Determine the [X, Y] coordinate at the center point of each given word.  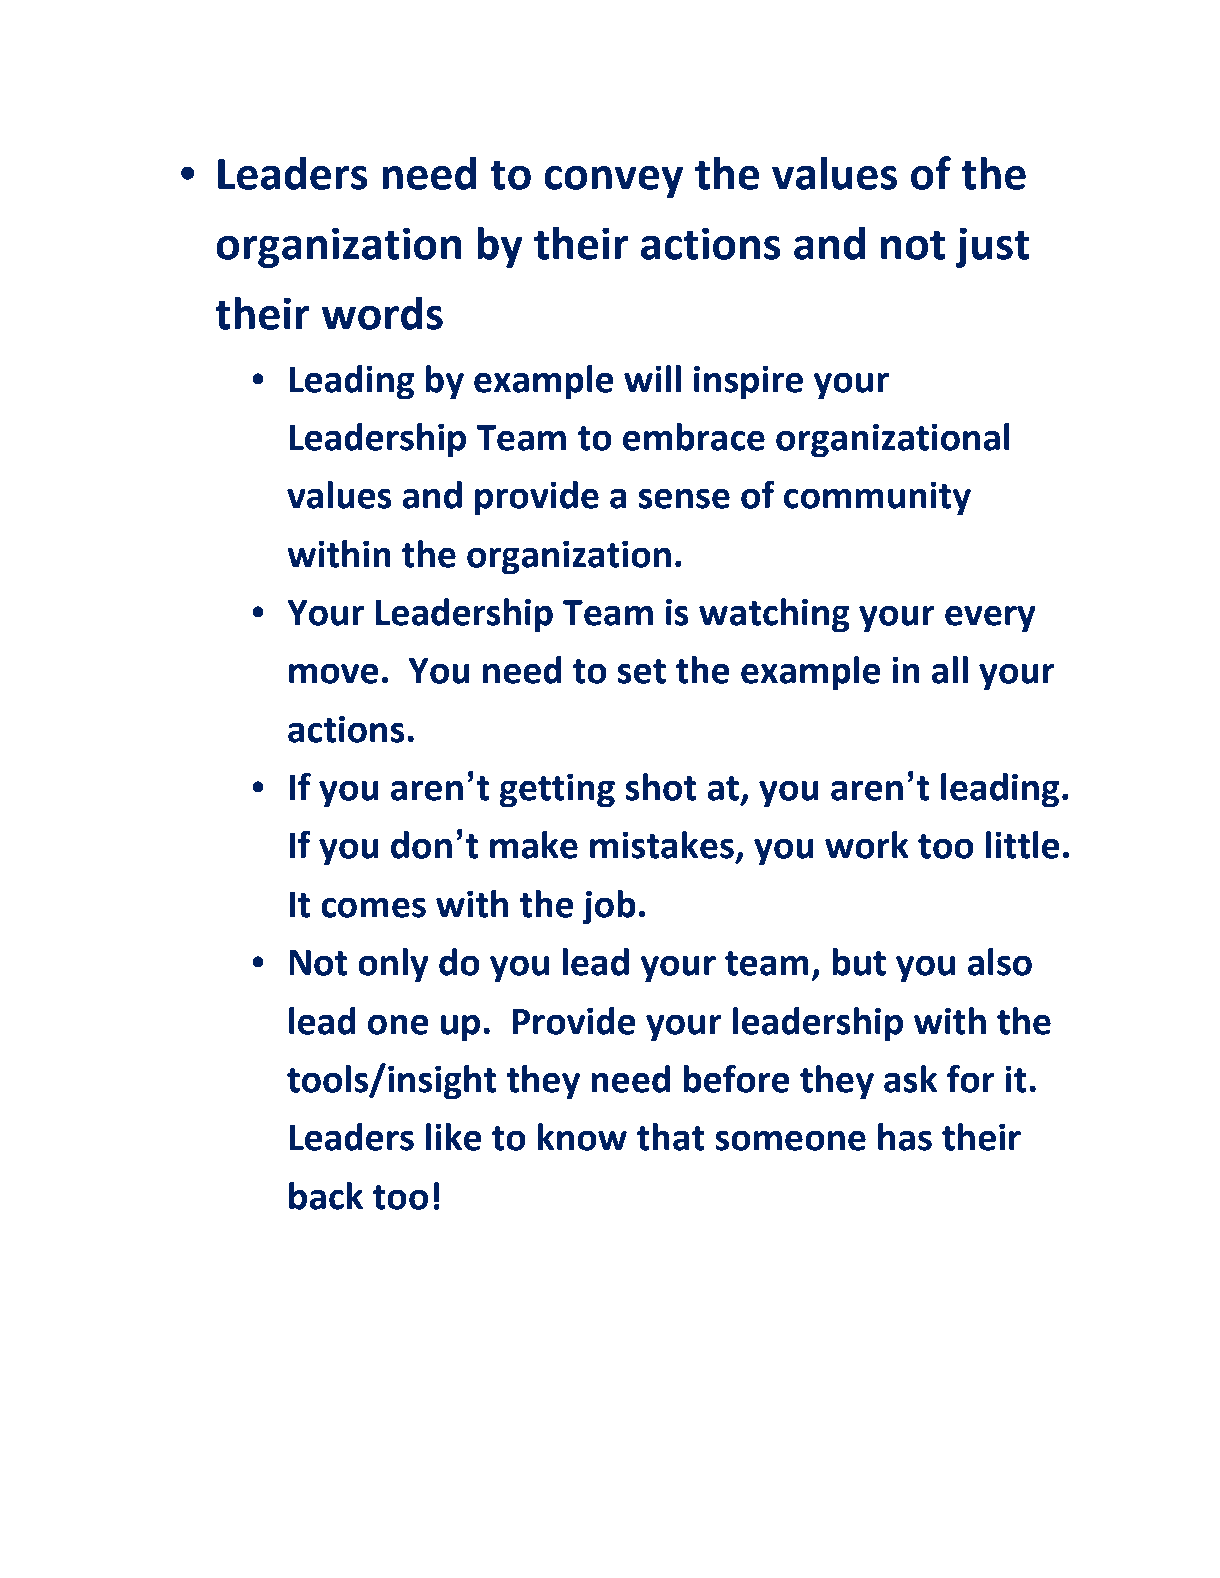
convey [613, 182]
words [382, 313]
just [993, 247]
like [454, 1137]
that [671, 1137]
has [905, 1137]
